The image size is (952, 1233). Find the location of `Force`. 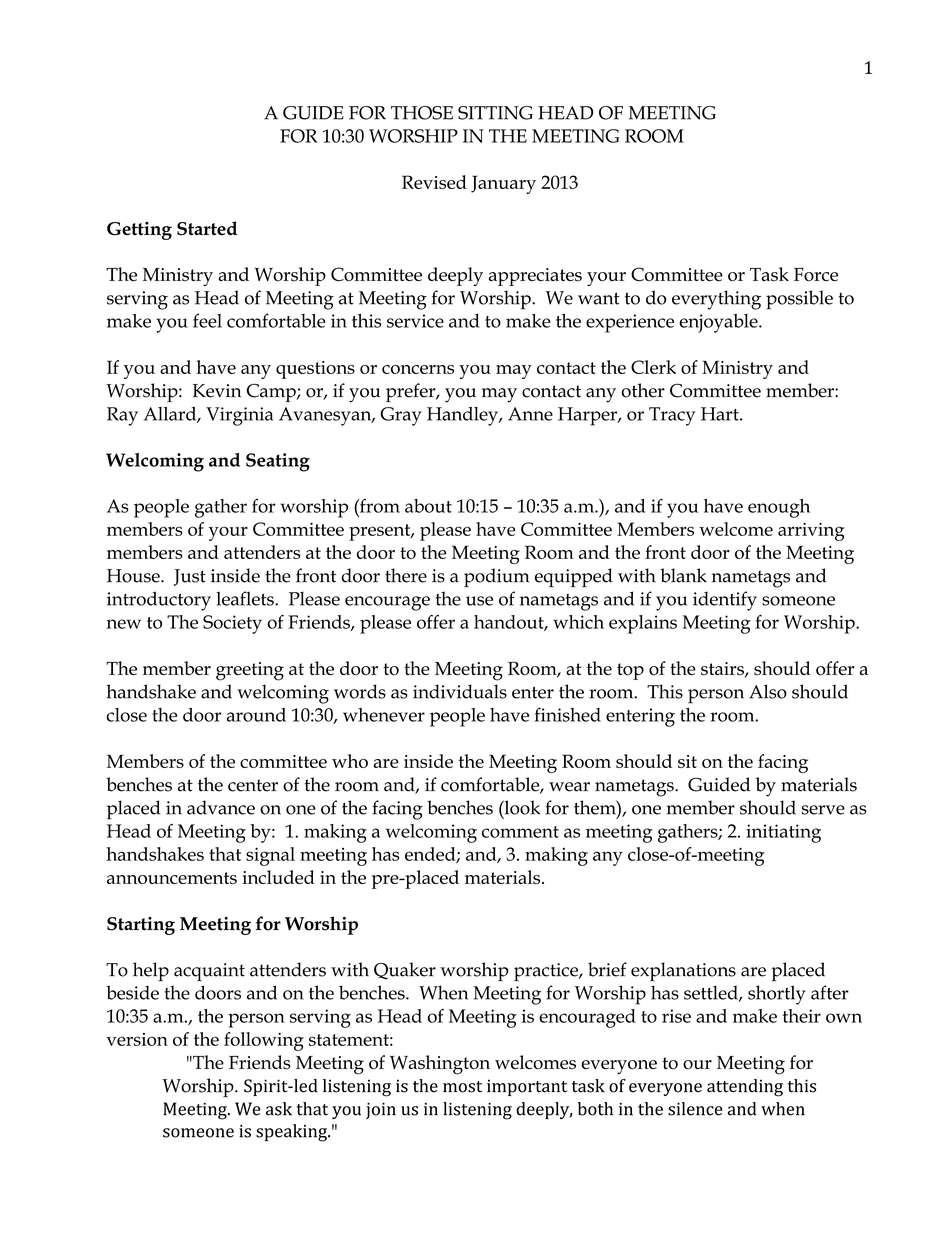

Force is located at coordinates (816, 275).
